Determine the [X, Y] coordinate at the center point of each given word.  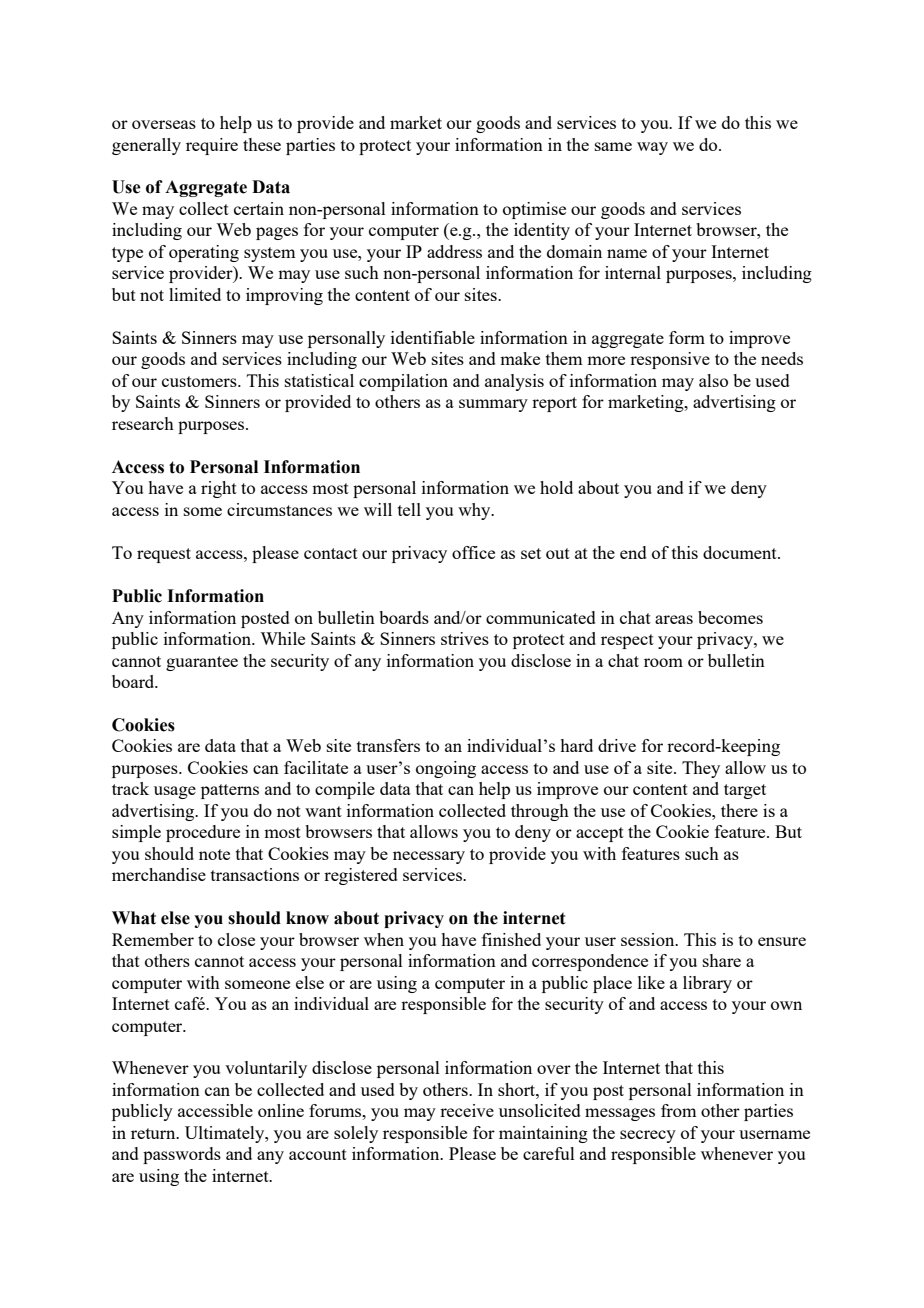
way [652, 148]
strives [465, 638]
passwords [182, 1155]
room [663, 662]
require [212, 146]
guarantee [202, 663]
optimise [534, 210]
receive [467, 1110]
